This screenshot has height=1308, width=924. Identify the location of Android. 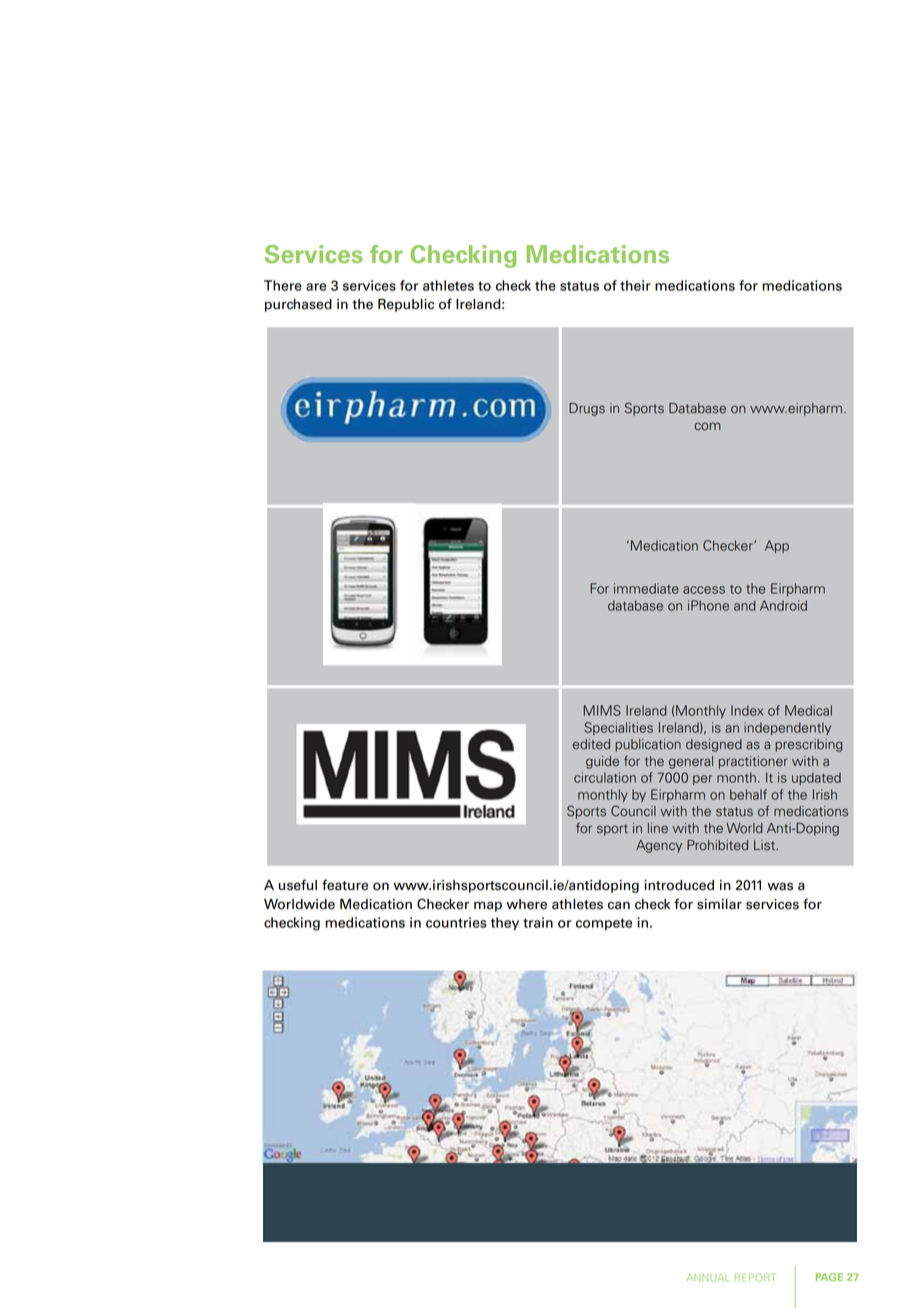
(783, 605).
